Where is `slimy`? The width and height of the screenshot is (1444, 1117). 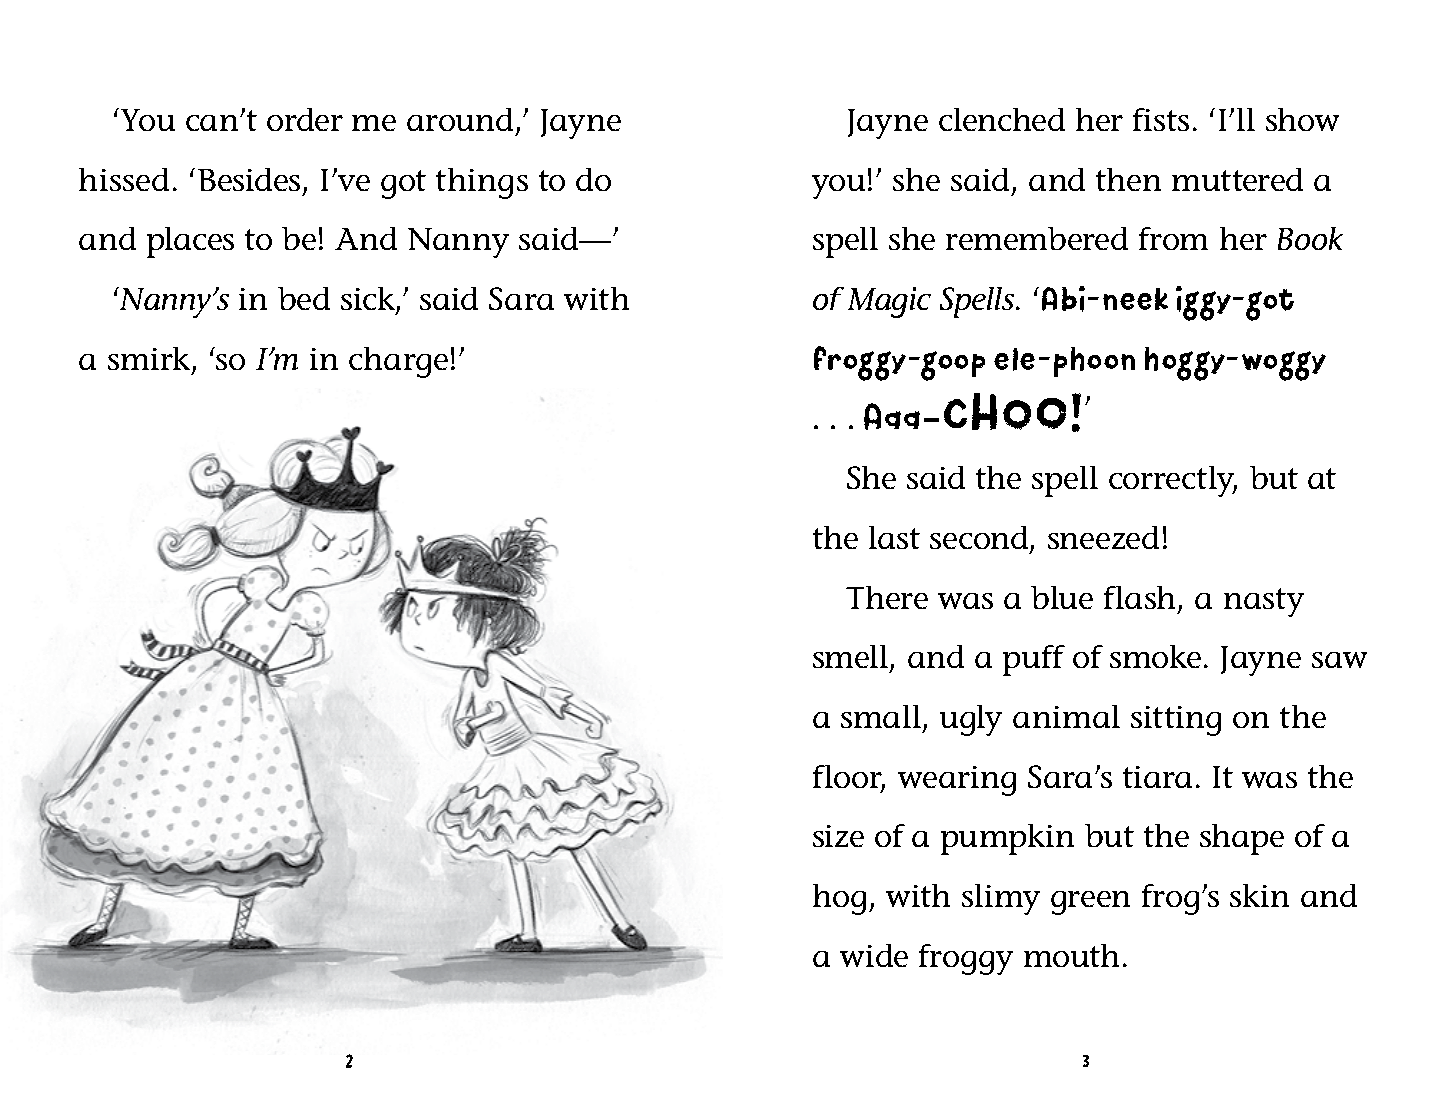 slimy is located at coordinates (1001, 899).
